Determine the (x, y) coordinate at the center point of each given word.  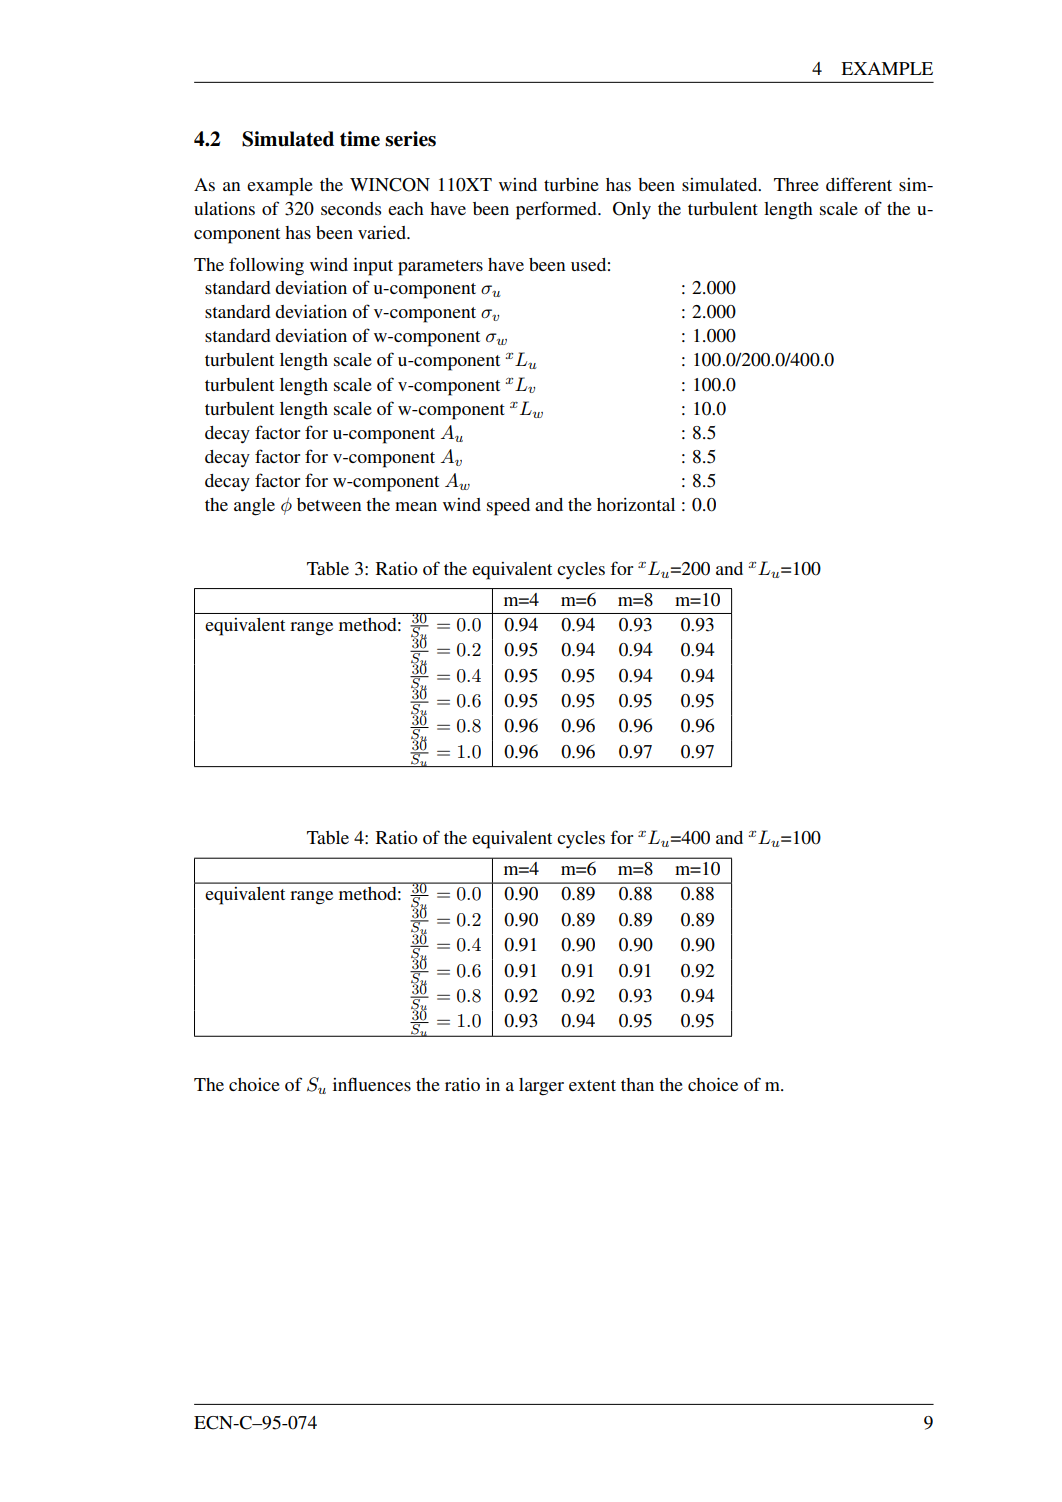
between (329, 504)
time (360, 139)
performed (557, 210)
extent (592, 1085)
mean (416, 506)
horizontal (636, 504)
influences (372, 1084)
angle (254, 507)
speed (508, 507)
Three (796, 184)
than (637, 1084)
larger (541, 1087)
